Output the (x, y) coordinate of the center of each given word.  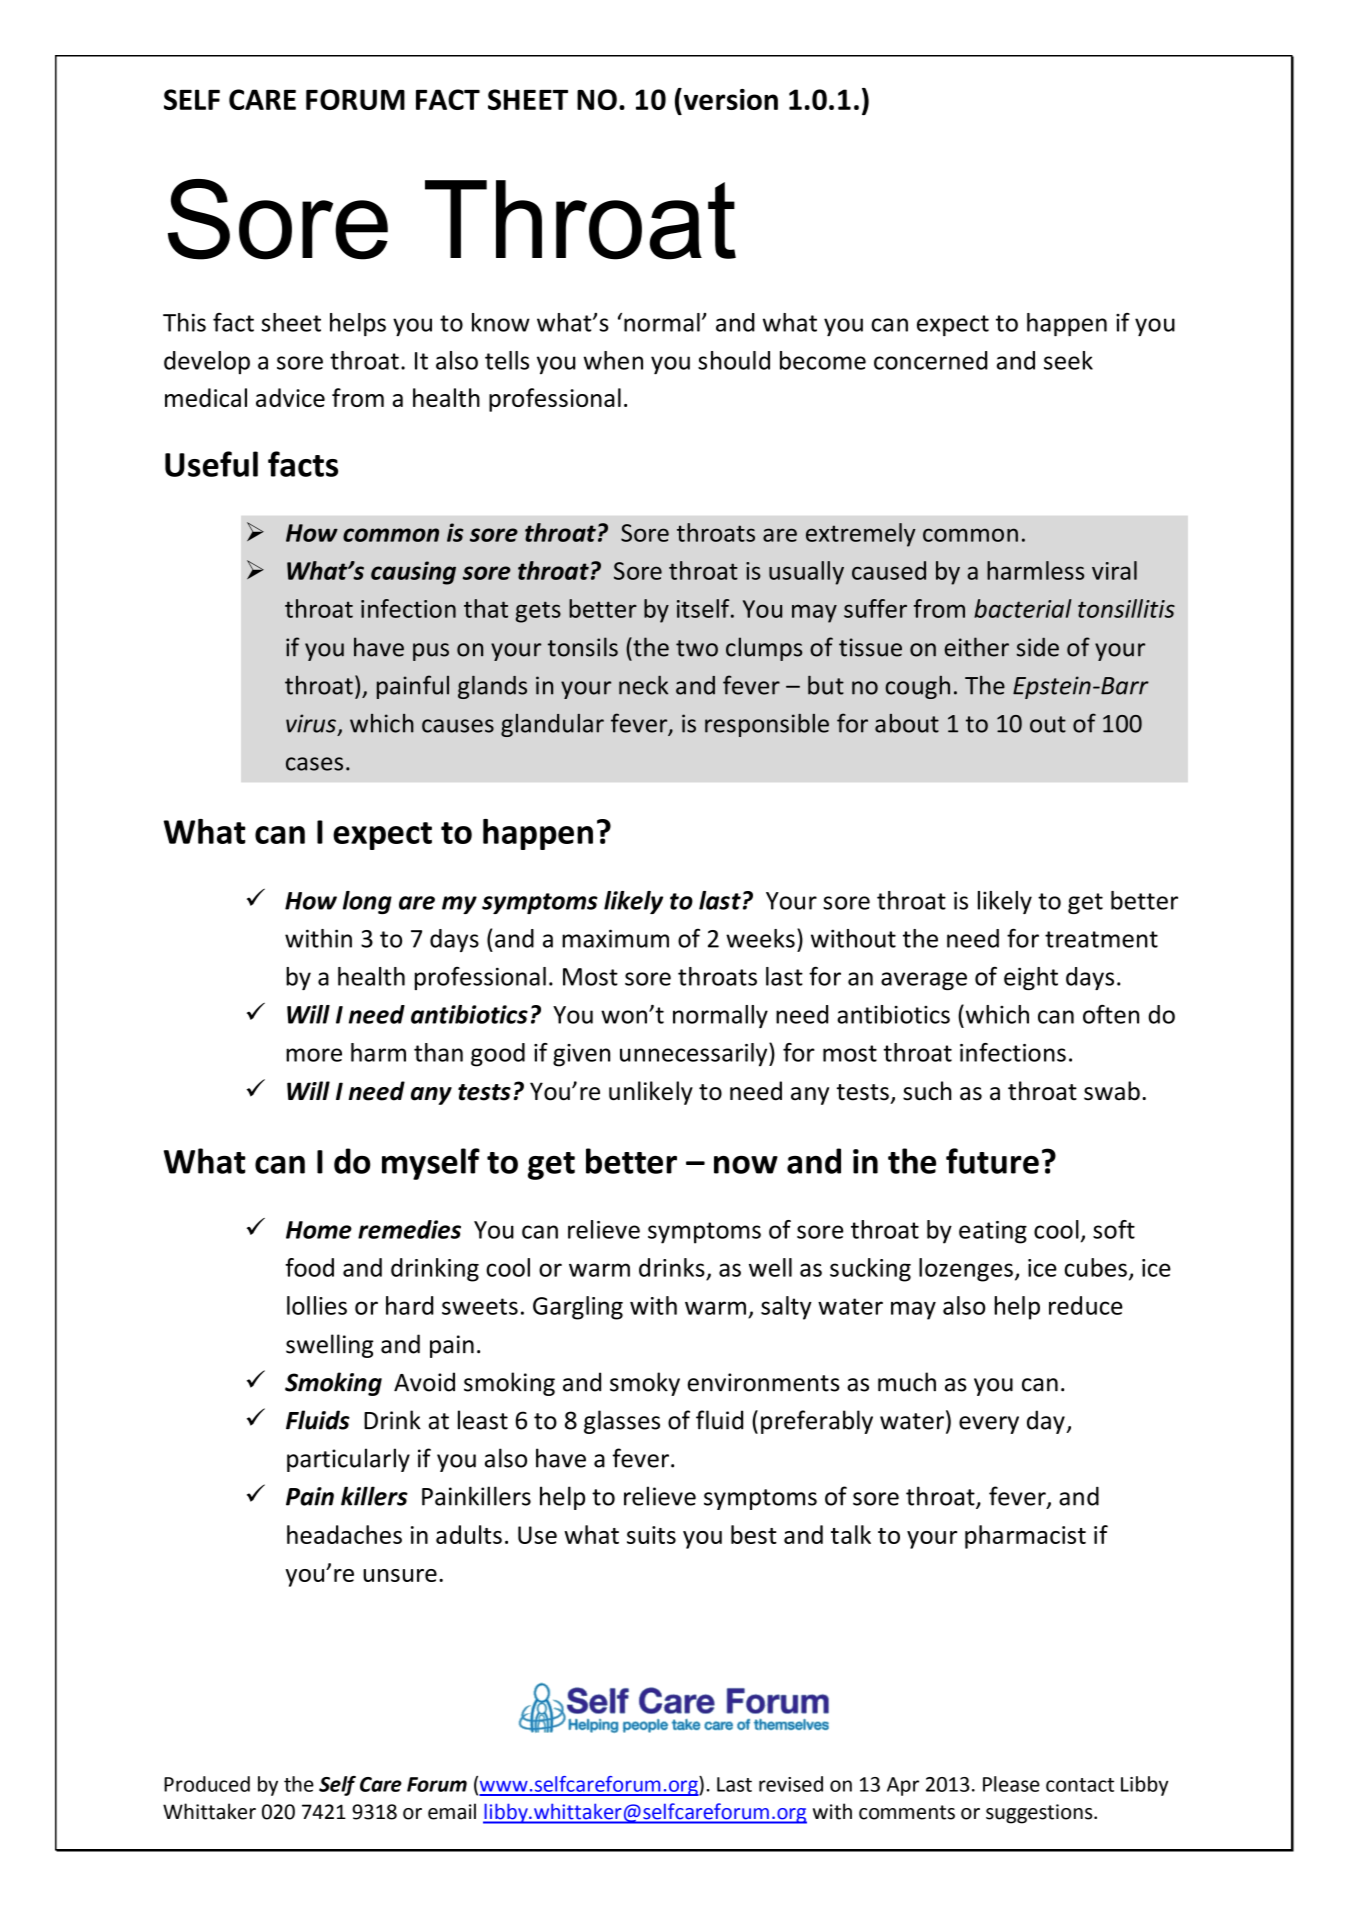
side (1038, 647)
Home (319, 1230)
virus (311, 723)
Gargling (578, 1308)
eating (993, 1232)
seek (1068, 360)
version (729, 99)
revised (791, 1784)
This (184, 322)
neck (643, 685)
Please (1011, 1784)
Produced (207, 1784)
